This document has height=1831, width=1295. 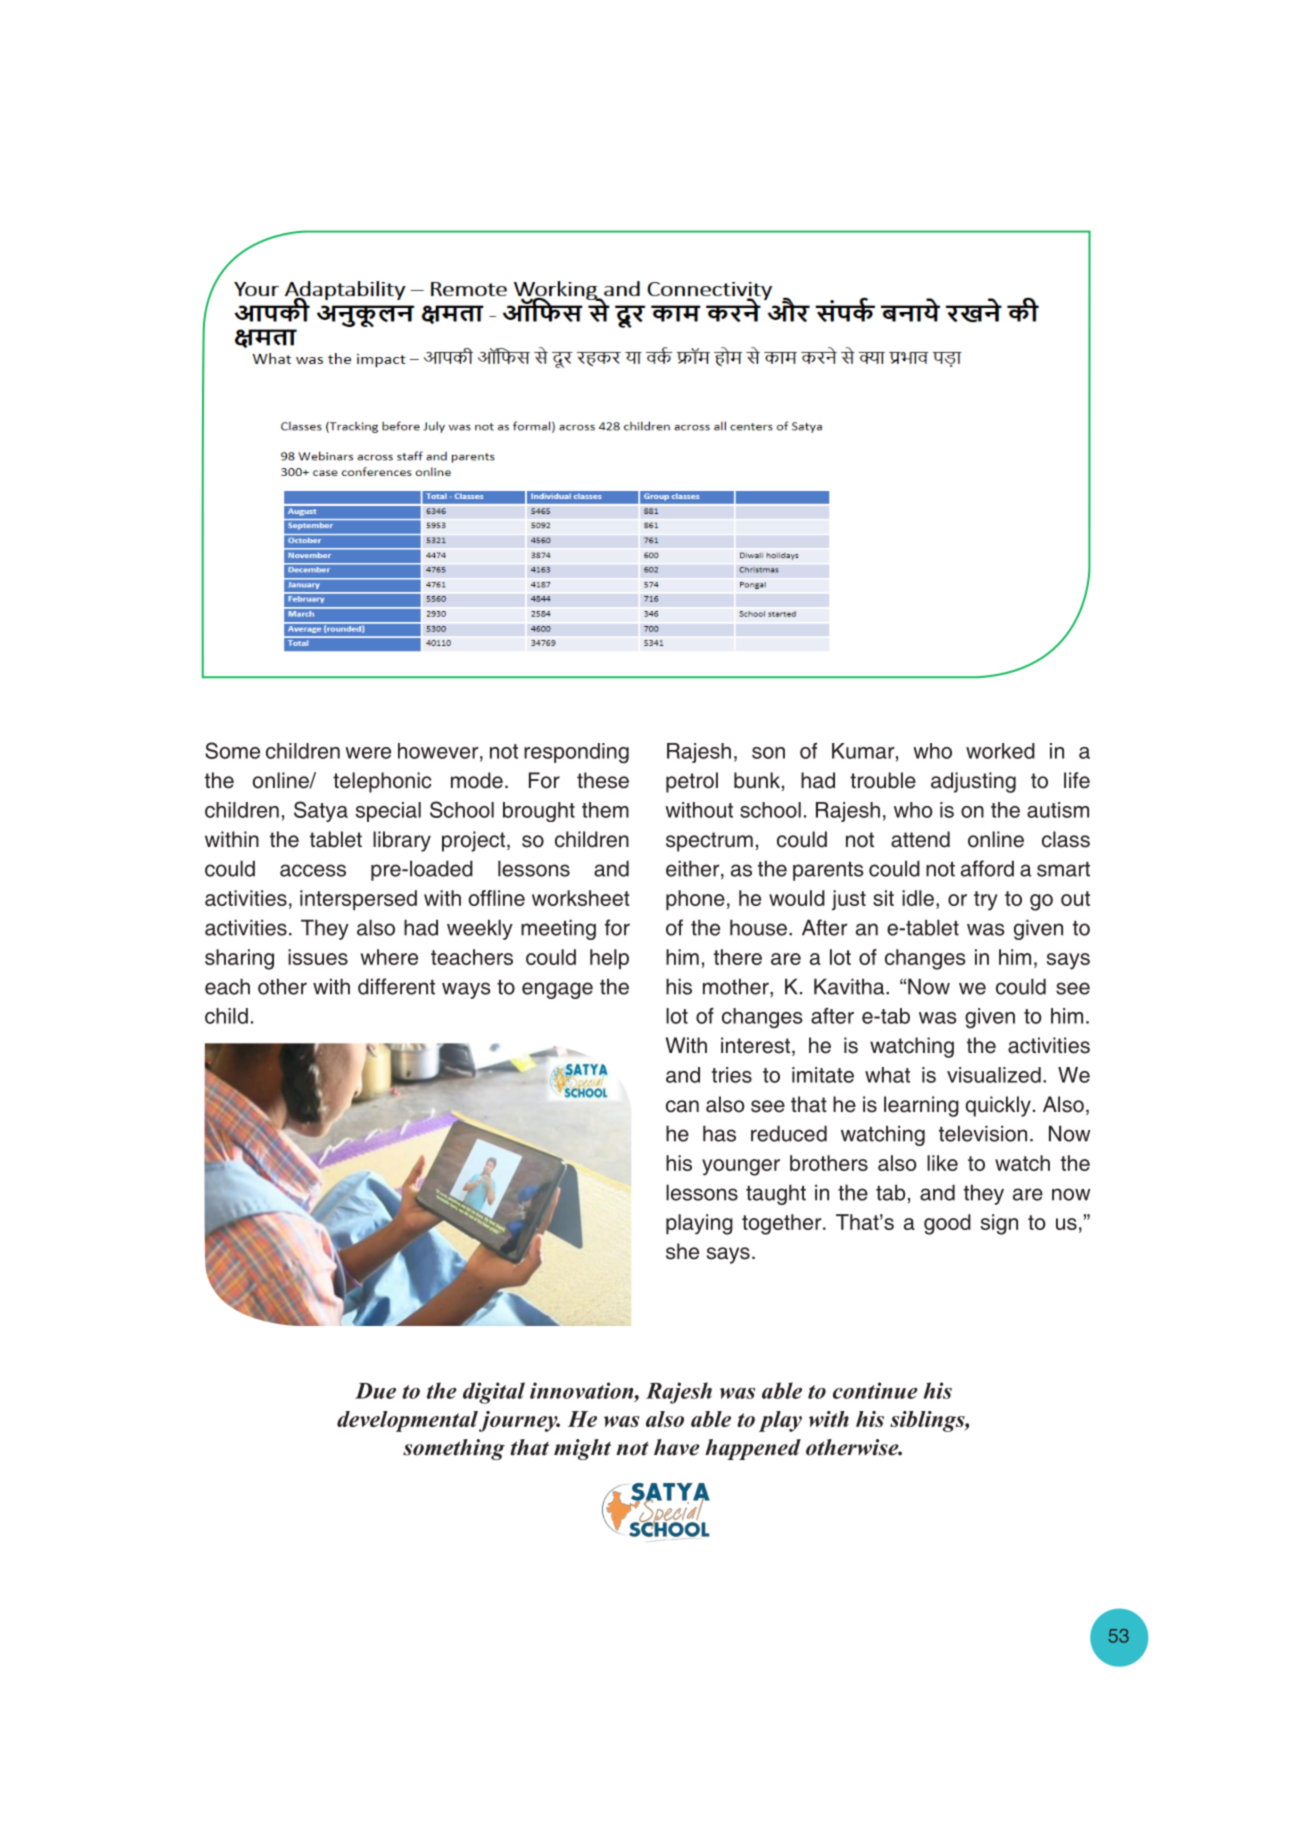 What do you see at coordinates (741, 1167) in the document?
I see `younger` at bounding box center [741, 1167].
